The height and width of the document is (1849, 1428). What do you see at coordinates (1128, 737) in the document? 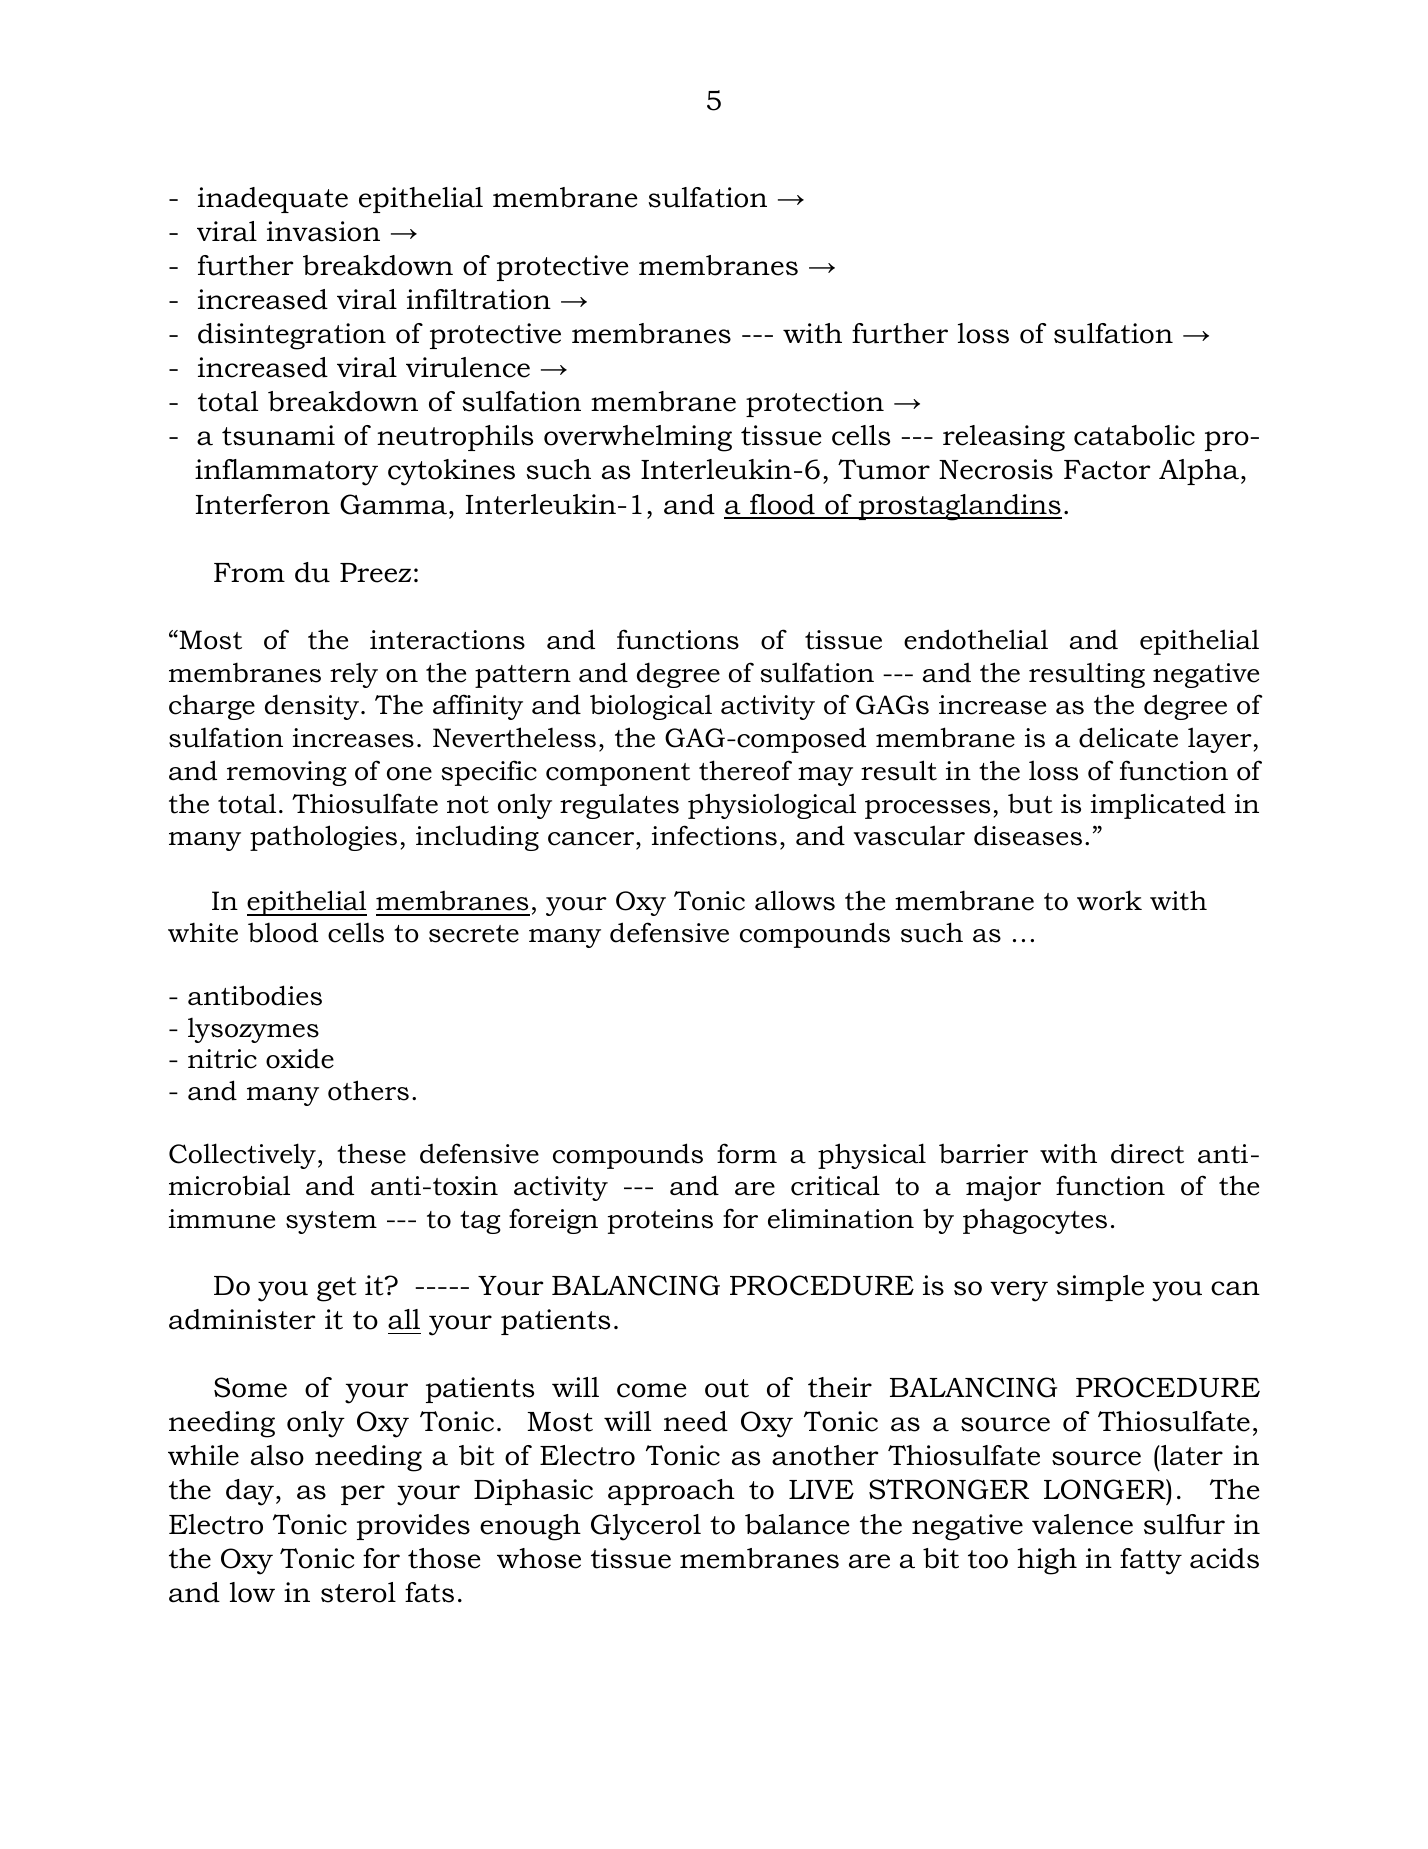
I see `delicate` at bounding box center [1128, 737].
